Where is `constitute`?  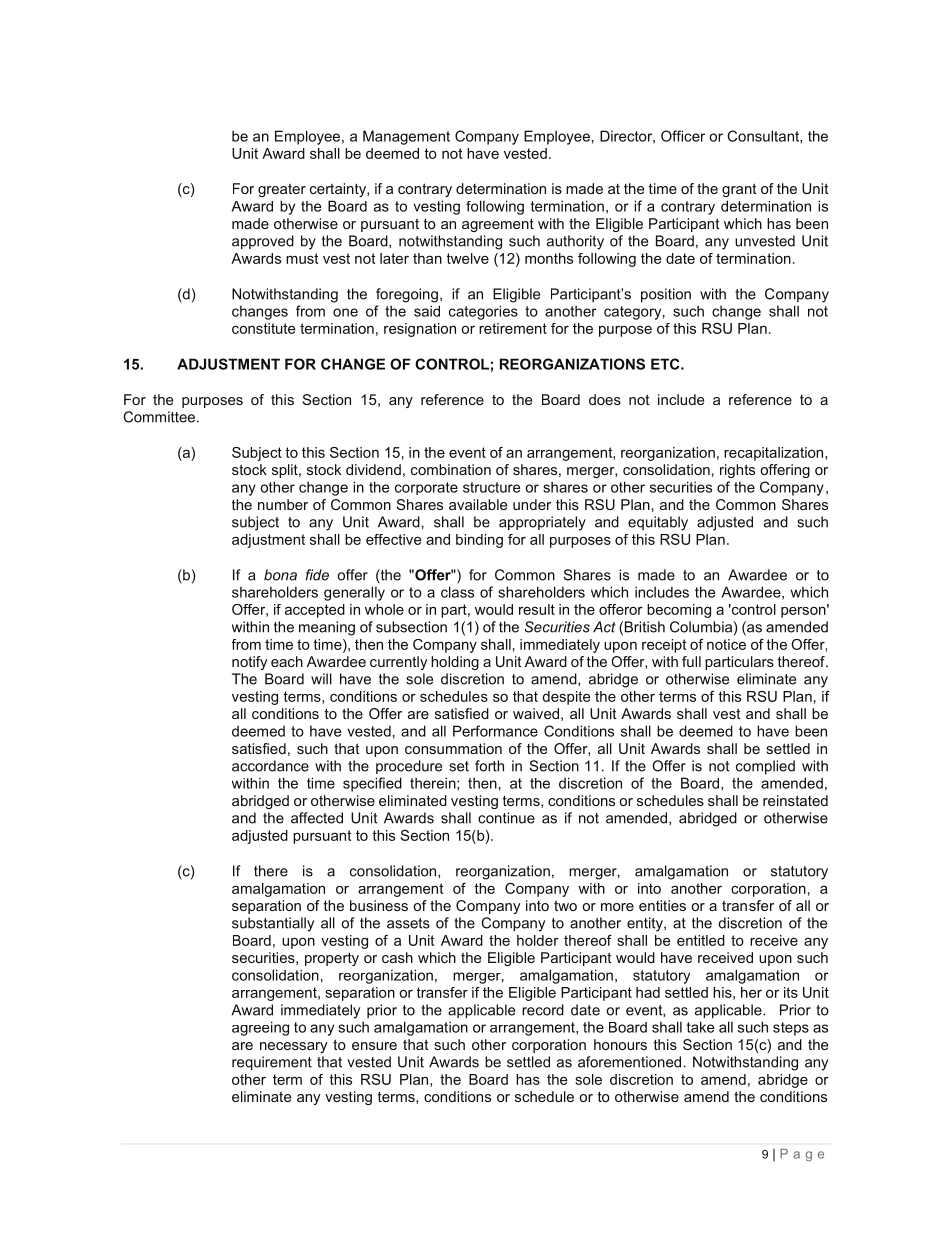
constitute is located at coordinates (263, 328).
